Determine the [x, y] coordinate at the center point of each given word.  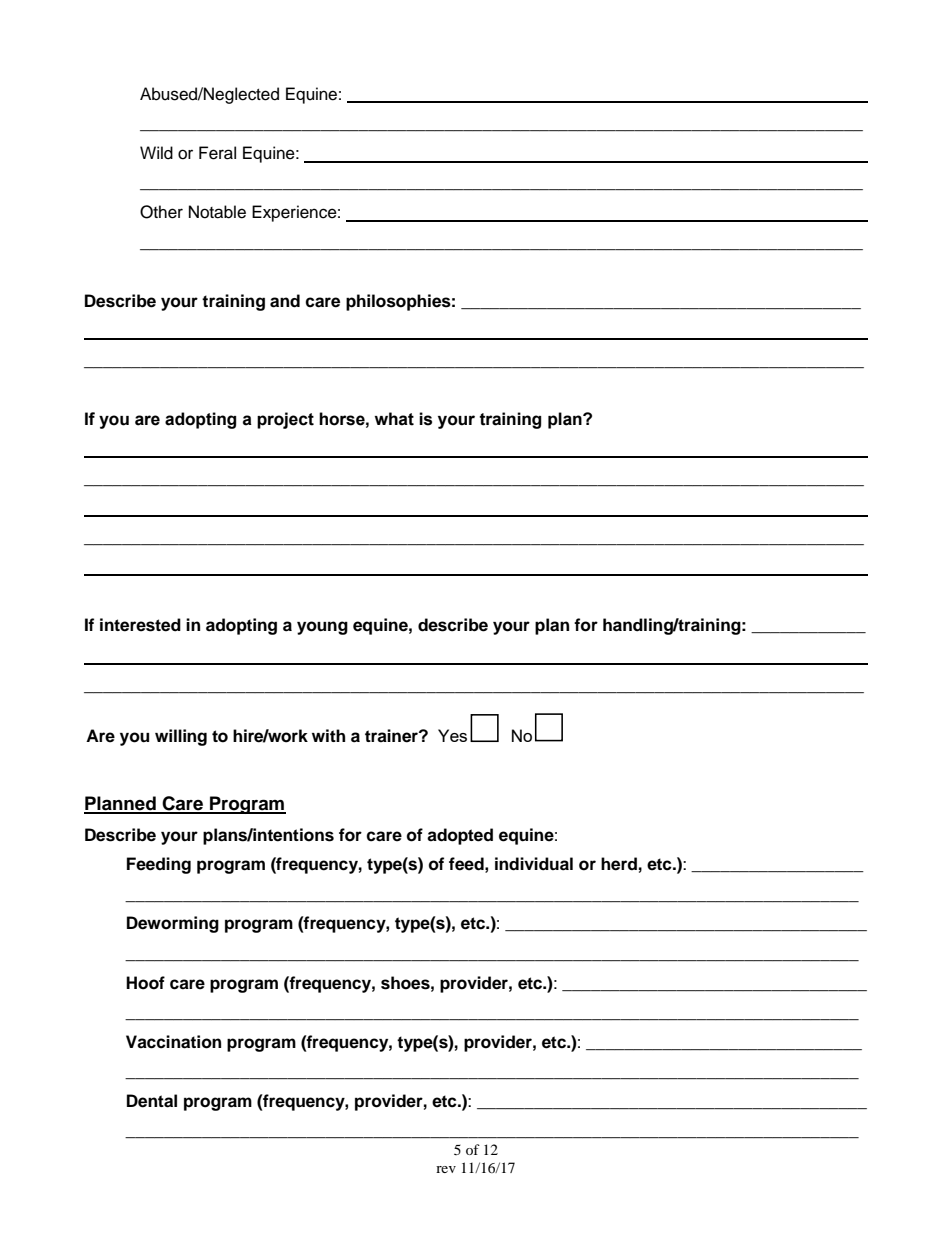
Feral [217, 153]
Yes [452, 735]
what [394, 419]
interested [140, 625]
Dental [152, 1101]
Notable [217, 212]
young [322, 628]
